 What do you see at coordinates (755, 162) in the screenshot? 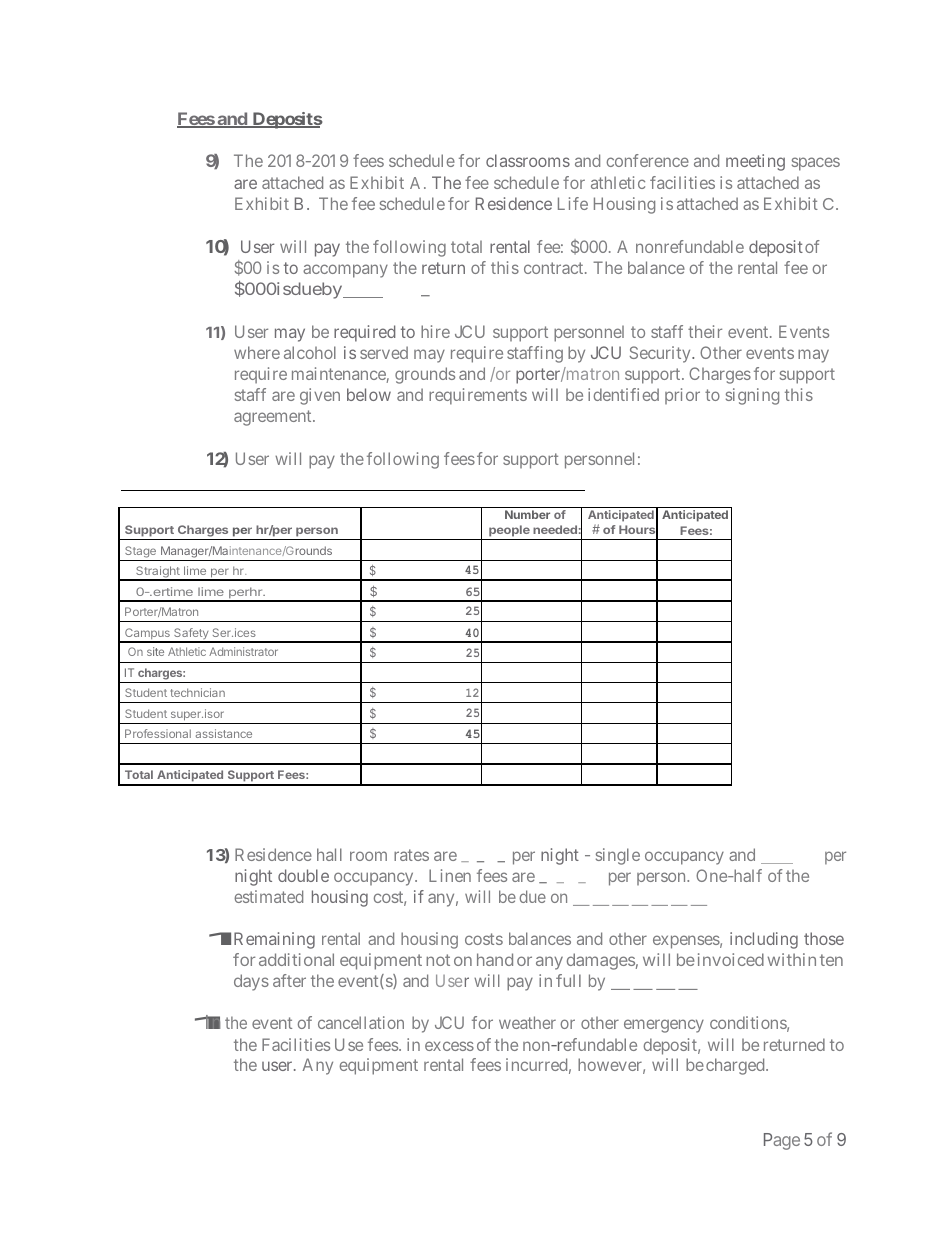
I see `meeting` at bounding box center [755, 162].
